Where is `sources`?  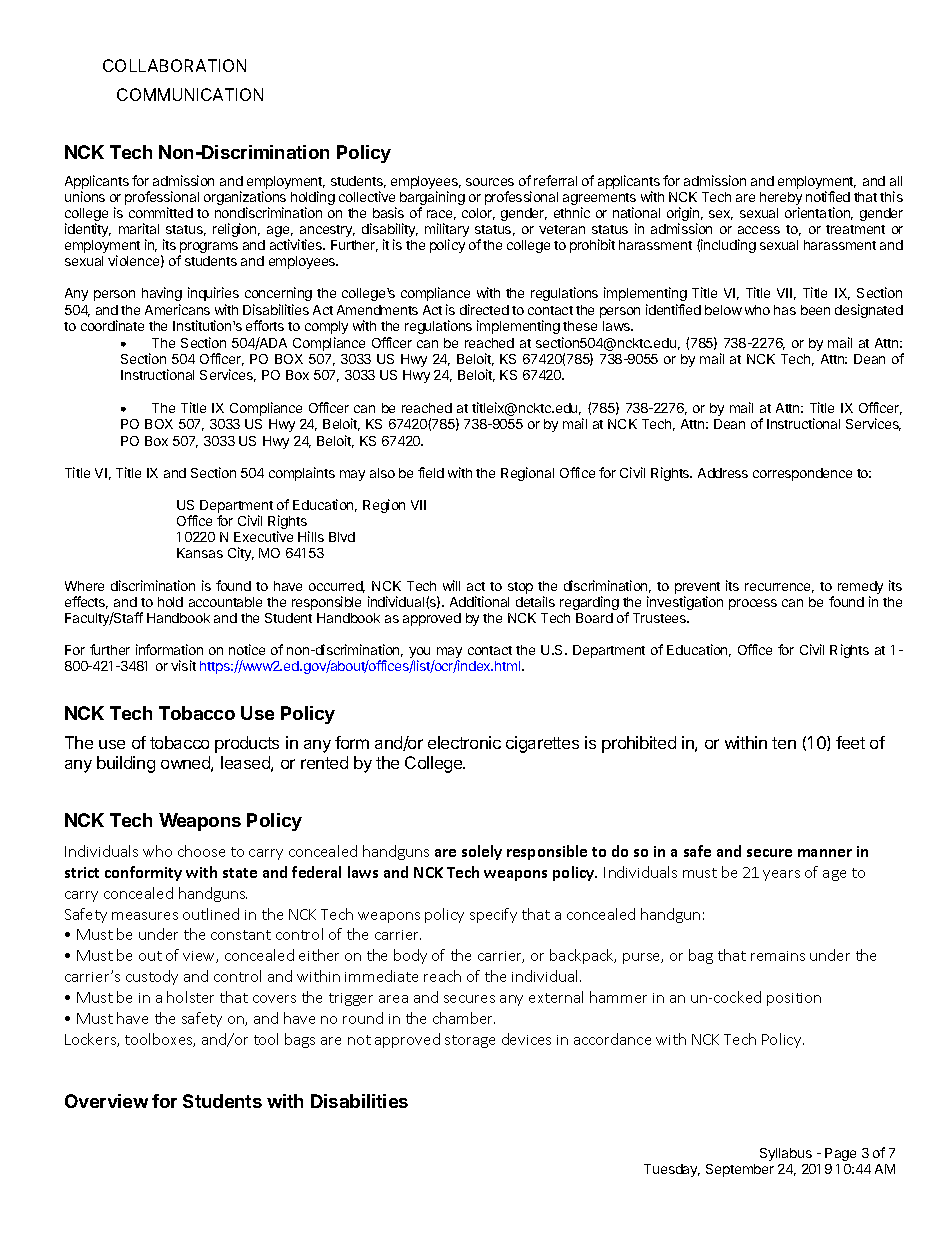
sources is located at coordinates (490, 182).
